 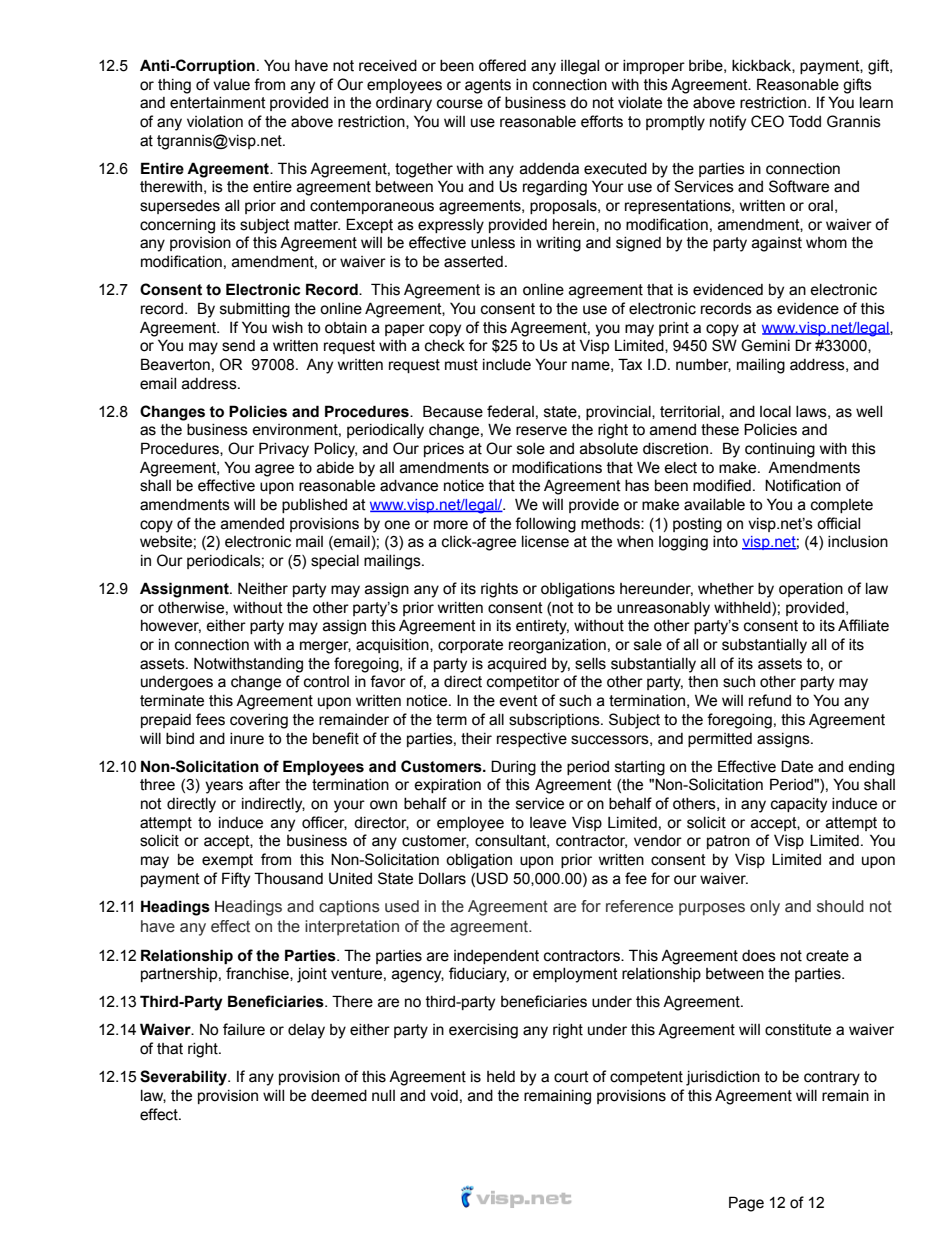 What do you see at coordinates (799, 805) in the screenshot?
I see `capacity` at bounding box center [799, 805].
